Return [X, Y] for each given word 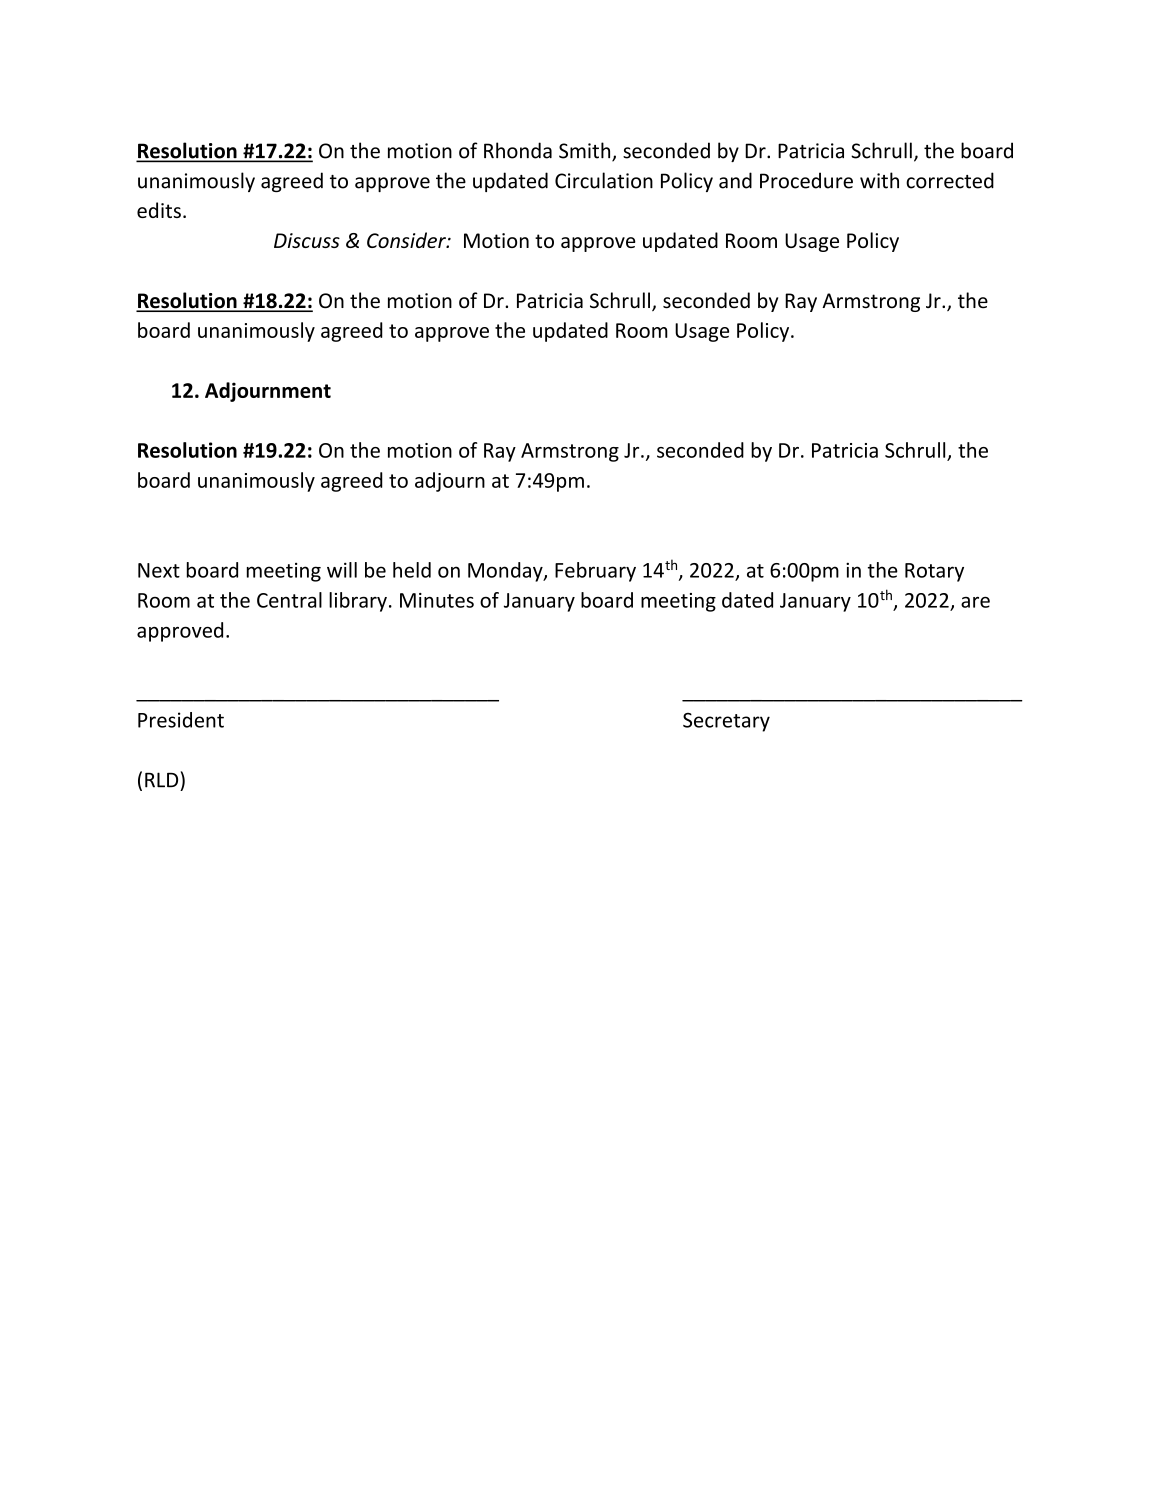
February [595, 572]
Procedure [806, 180]
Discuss [307, 240]
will [342, 570]
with [879, 180]
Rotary [934, 572]
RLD [161, 780]
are [975, 602]
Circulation [604, 180]
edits [159, 210]
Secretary [726, 722]
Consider [407, 240]
